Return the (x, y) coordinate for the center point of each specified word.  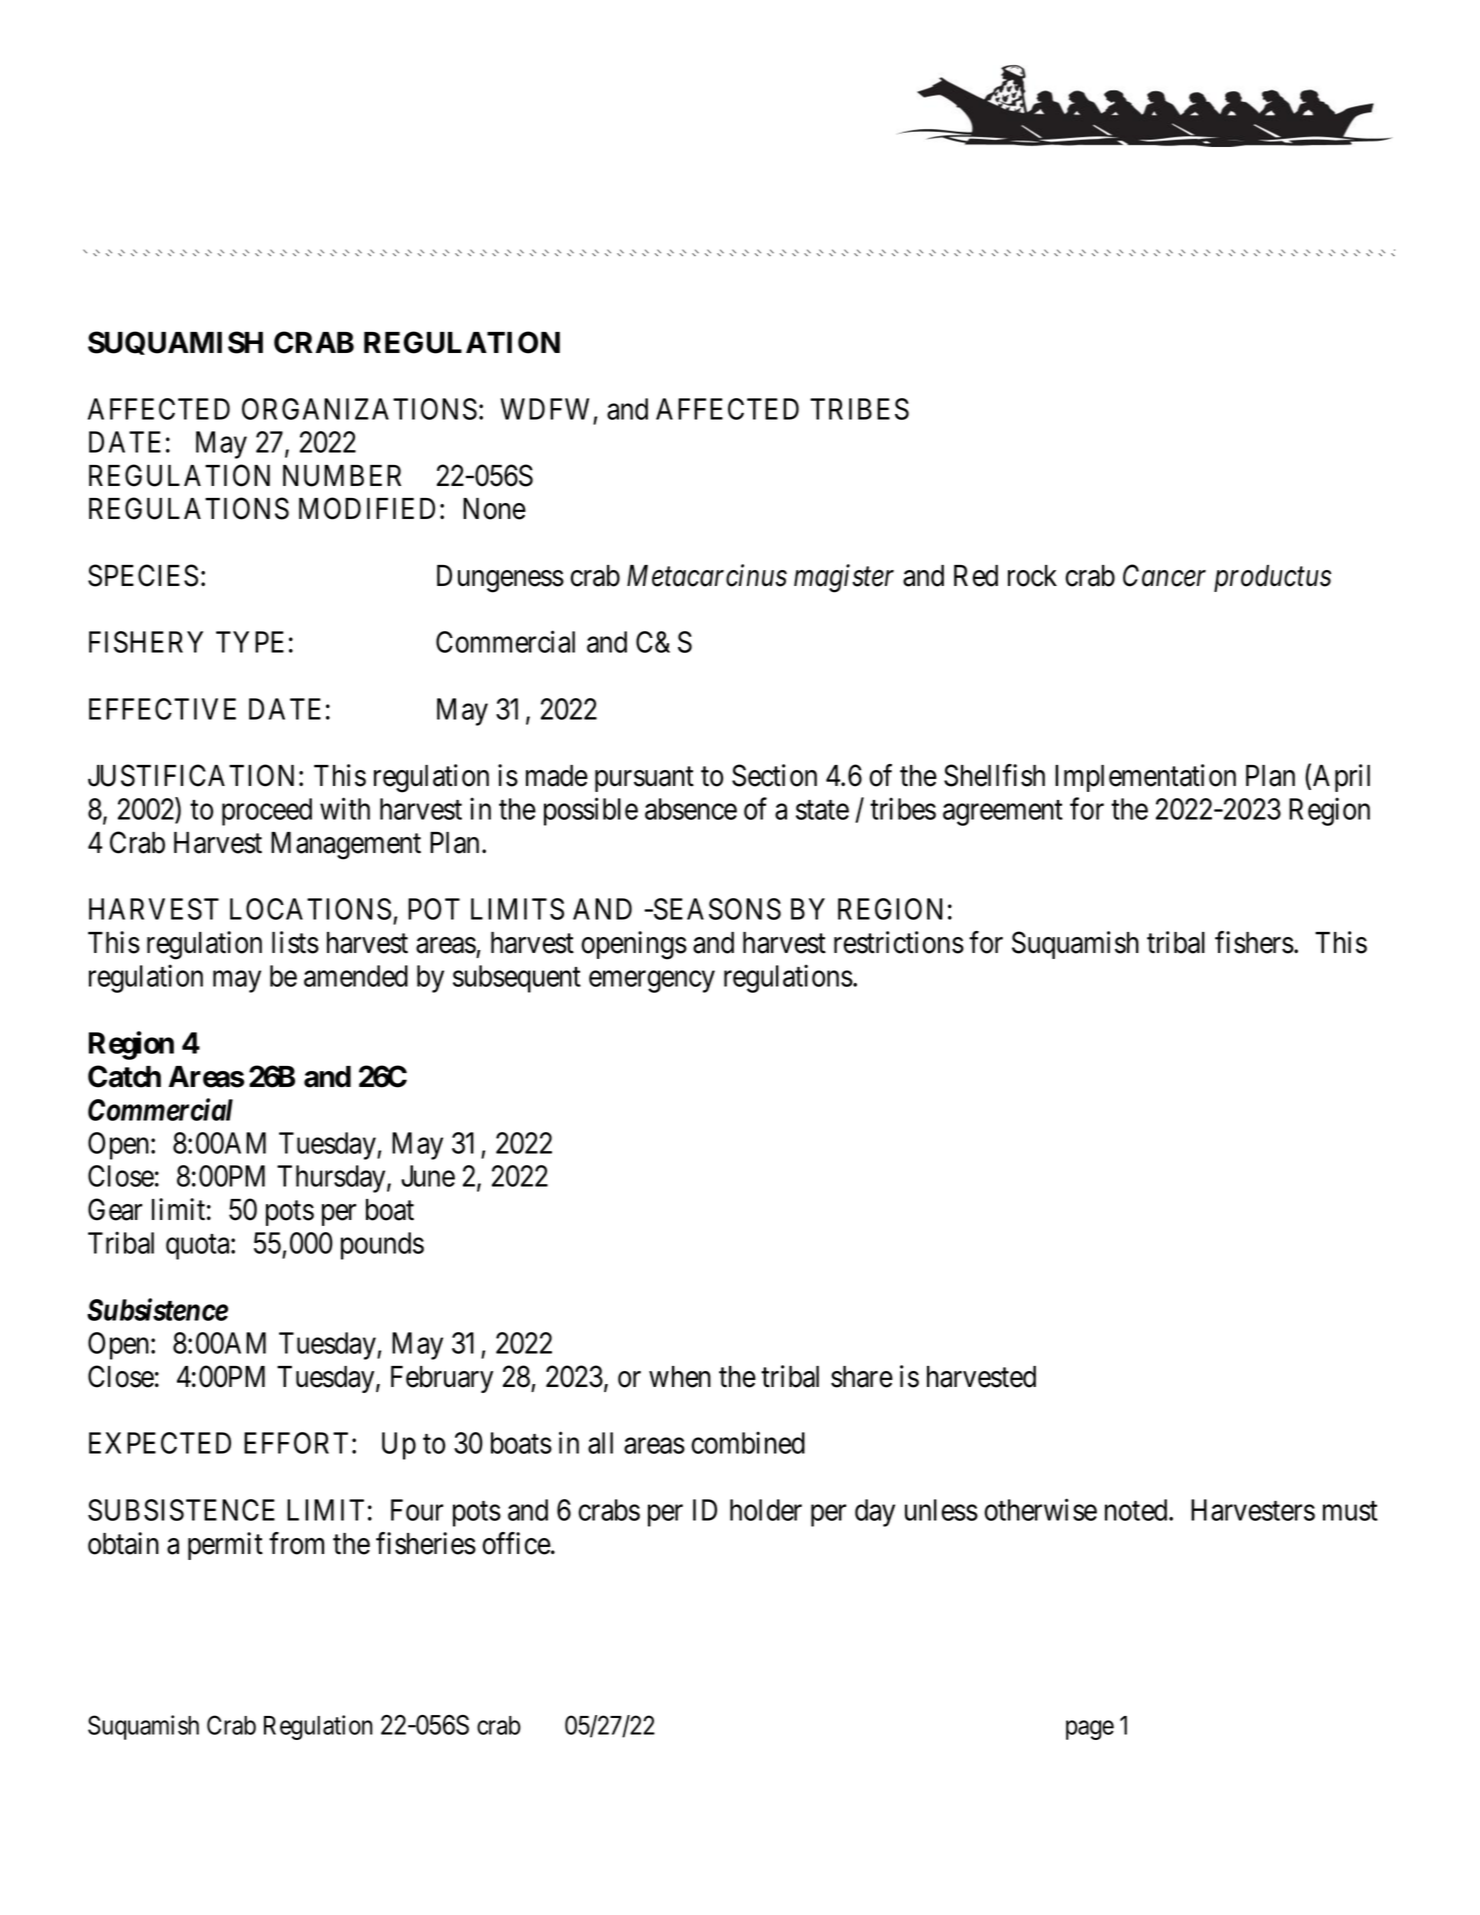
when (680, 1377)
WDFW (545, 409)
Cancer (1164, 575)
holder (766, 1510)
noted (1137, 1510)
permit (225, 1546)
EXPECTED (160, 1443)
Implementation (1145, 778)
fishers (1254, 942)
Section (774, 775)
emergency (652, 982)
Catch (124, 1076)
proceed (267, 812)
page (1090, 1730)
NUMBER (342, 476)
